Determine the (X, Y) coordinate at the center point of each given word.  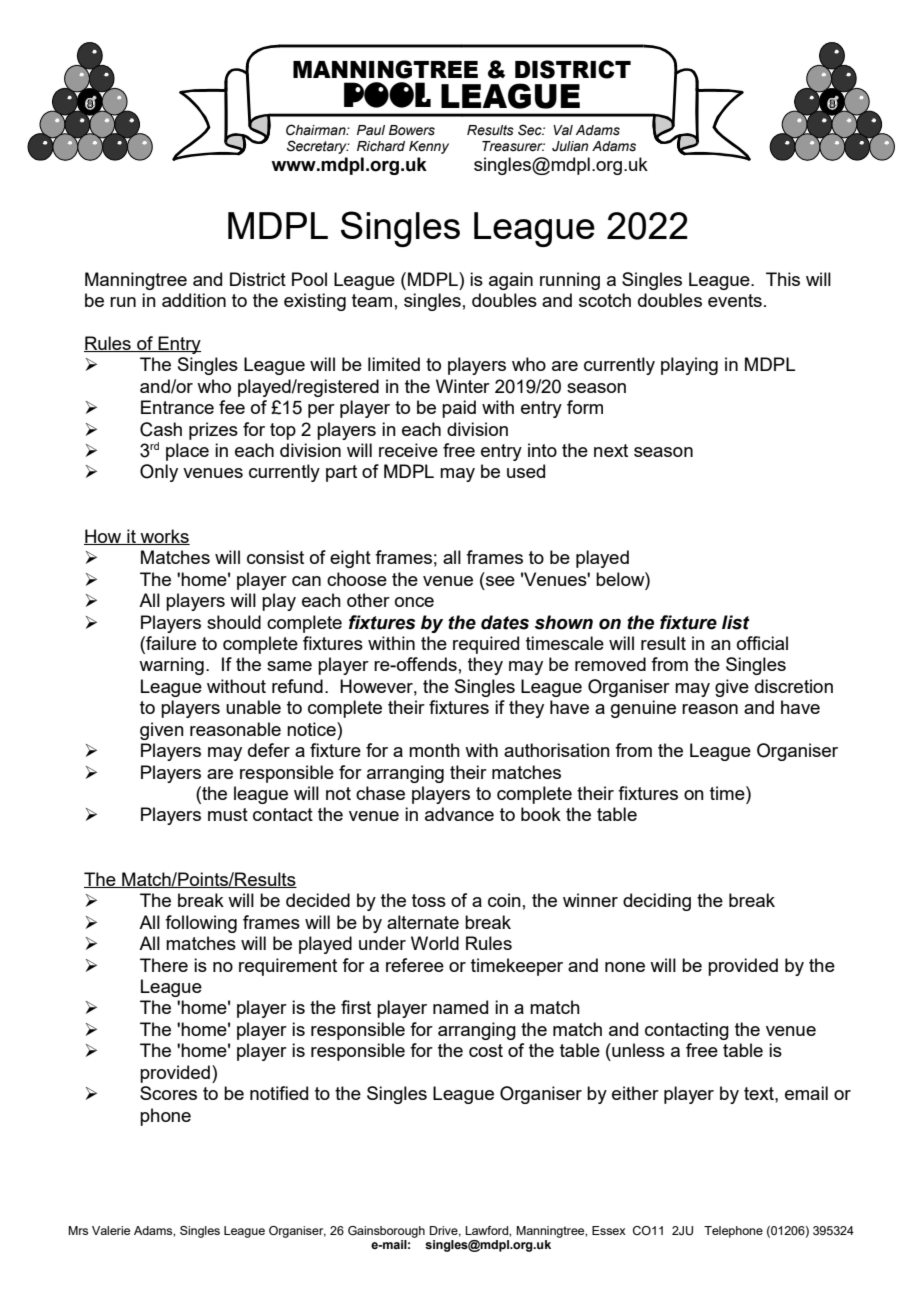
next (611, 450)
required (486, 645)
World (435, 943)
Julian (570, 146)
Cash (161, 429)
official (762, 643)
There (164, 965)
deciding (657, 902)
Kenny (429, 147)
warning (171, 666)
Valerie (111, 1230)
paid (459, 409)
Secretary (318, 147)
